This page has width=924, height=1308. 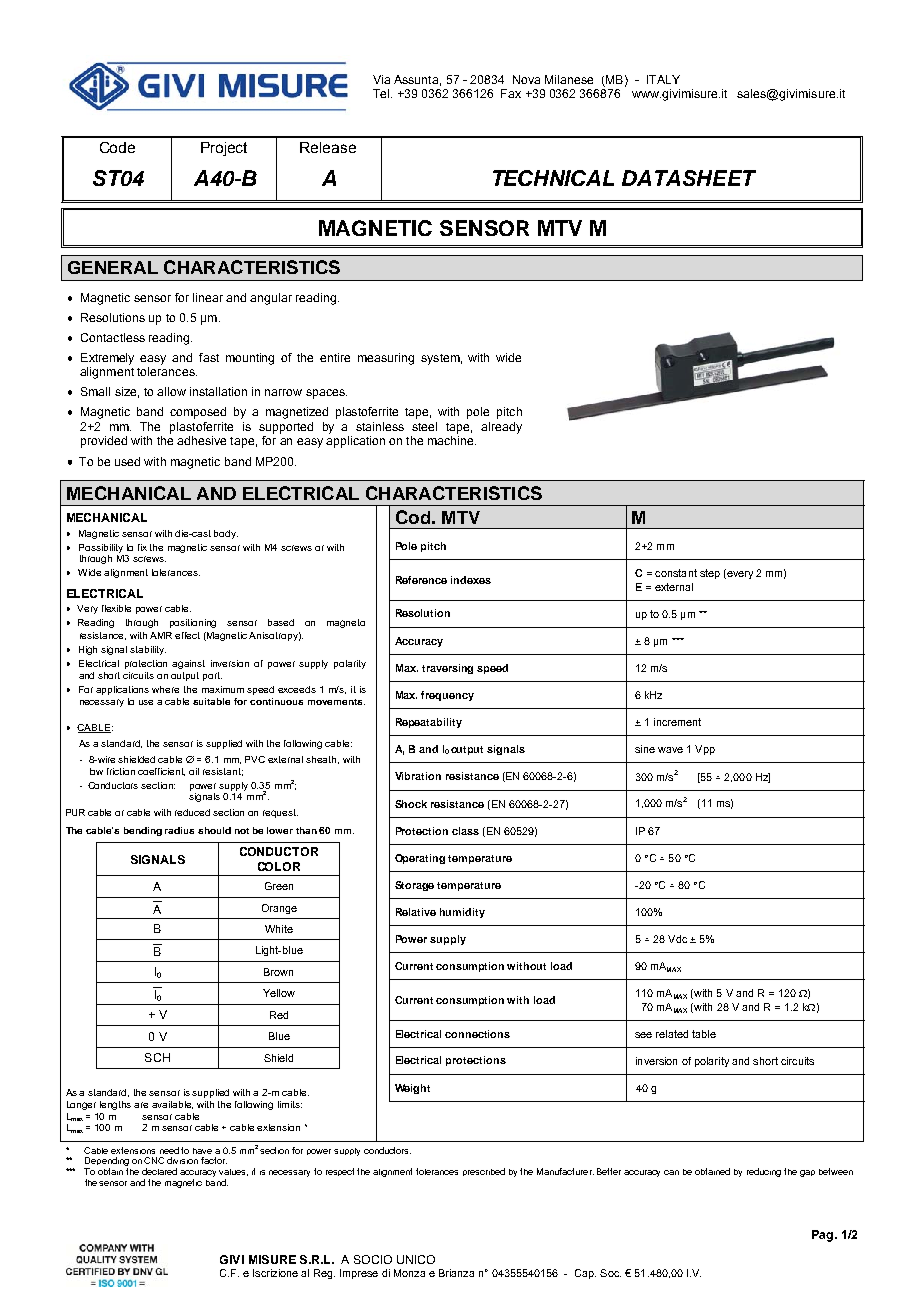 What do you see at coordinates (511, 93) in the page?
I see `Fax` at bounding box center [511, 93].
